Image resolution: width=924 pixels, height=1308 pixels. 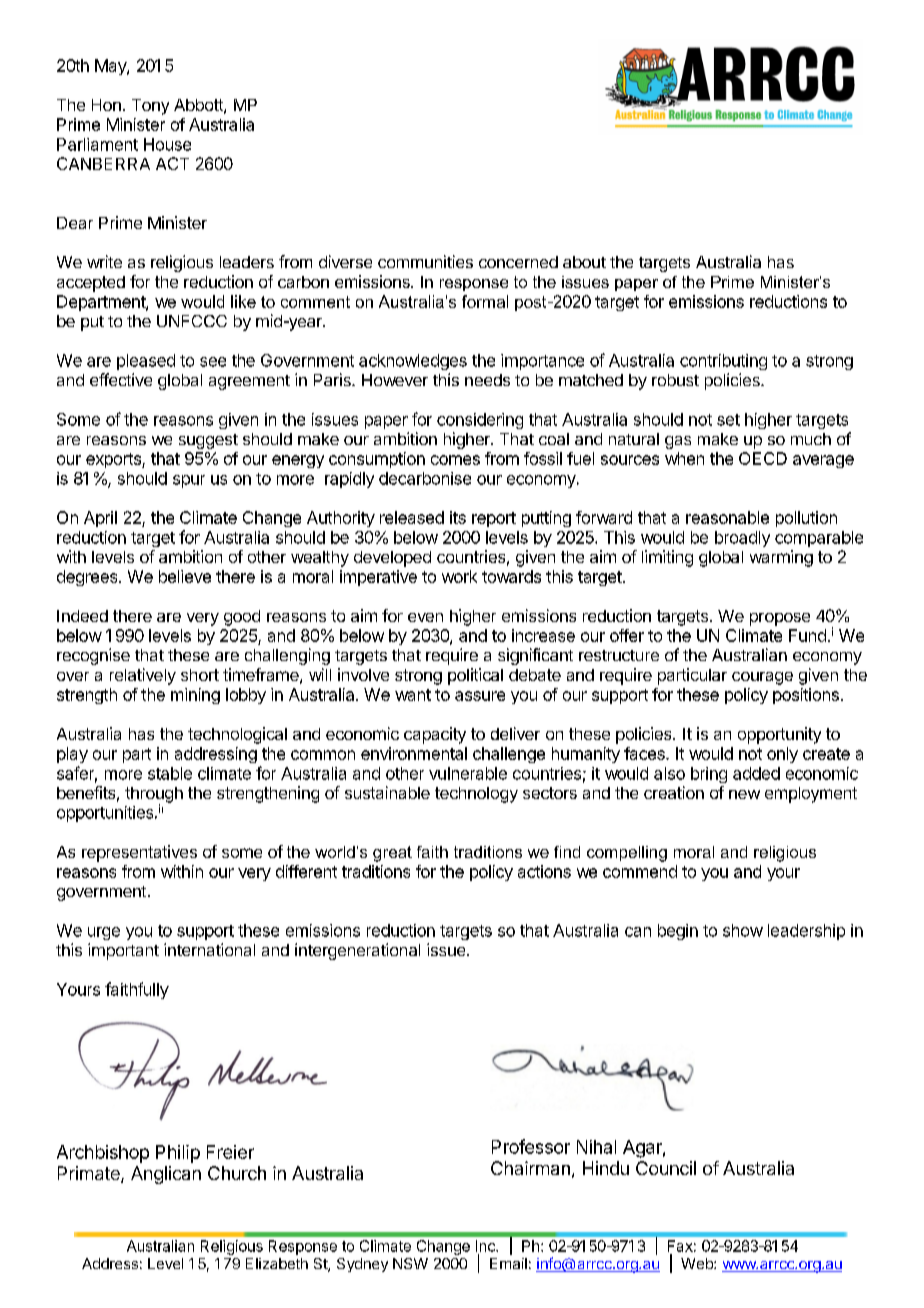 What do you see at coordinates (143, 676) in the image?
I see `relatively` at bounding box center [143, 676].
